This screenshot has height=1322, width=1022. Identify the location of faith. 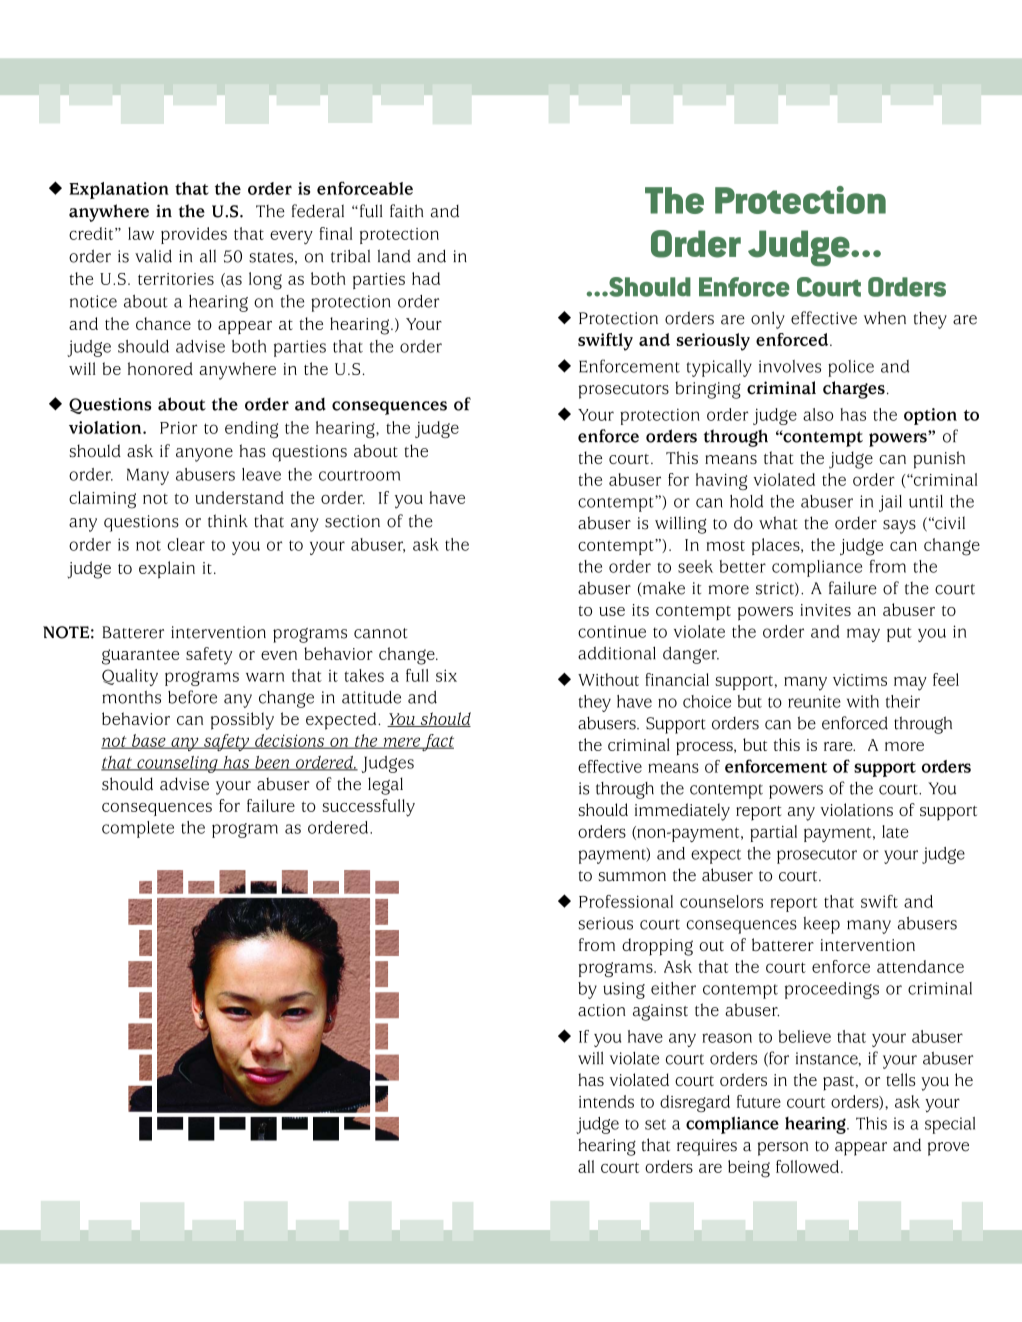
(406, 211).
